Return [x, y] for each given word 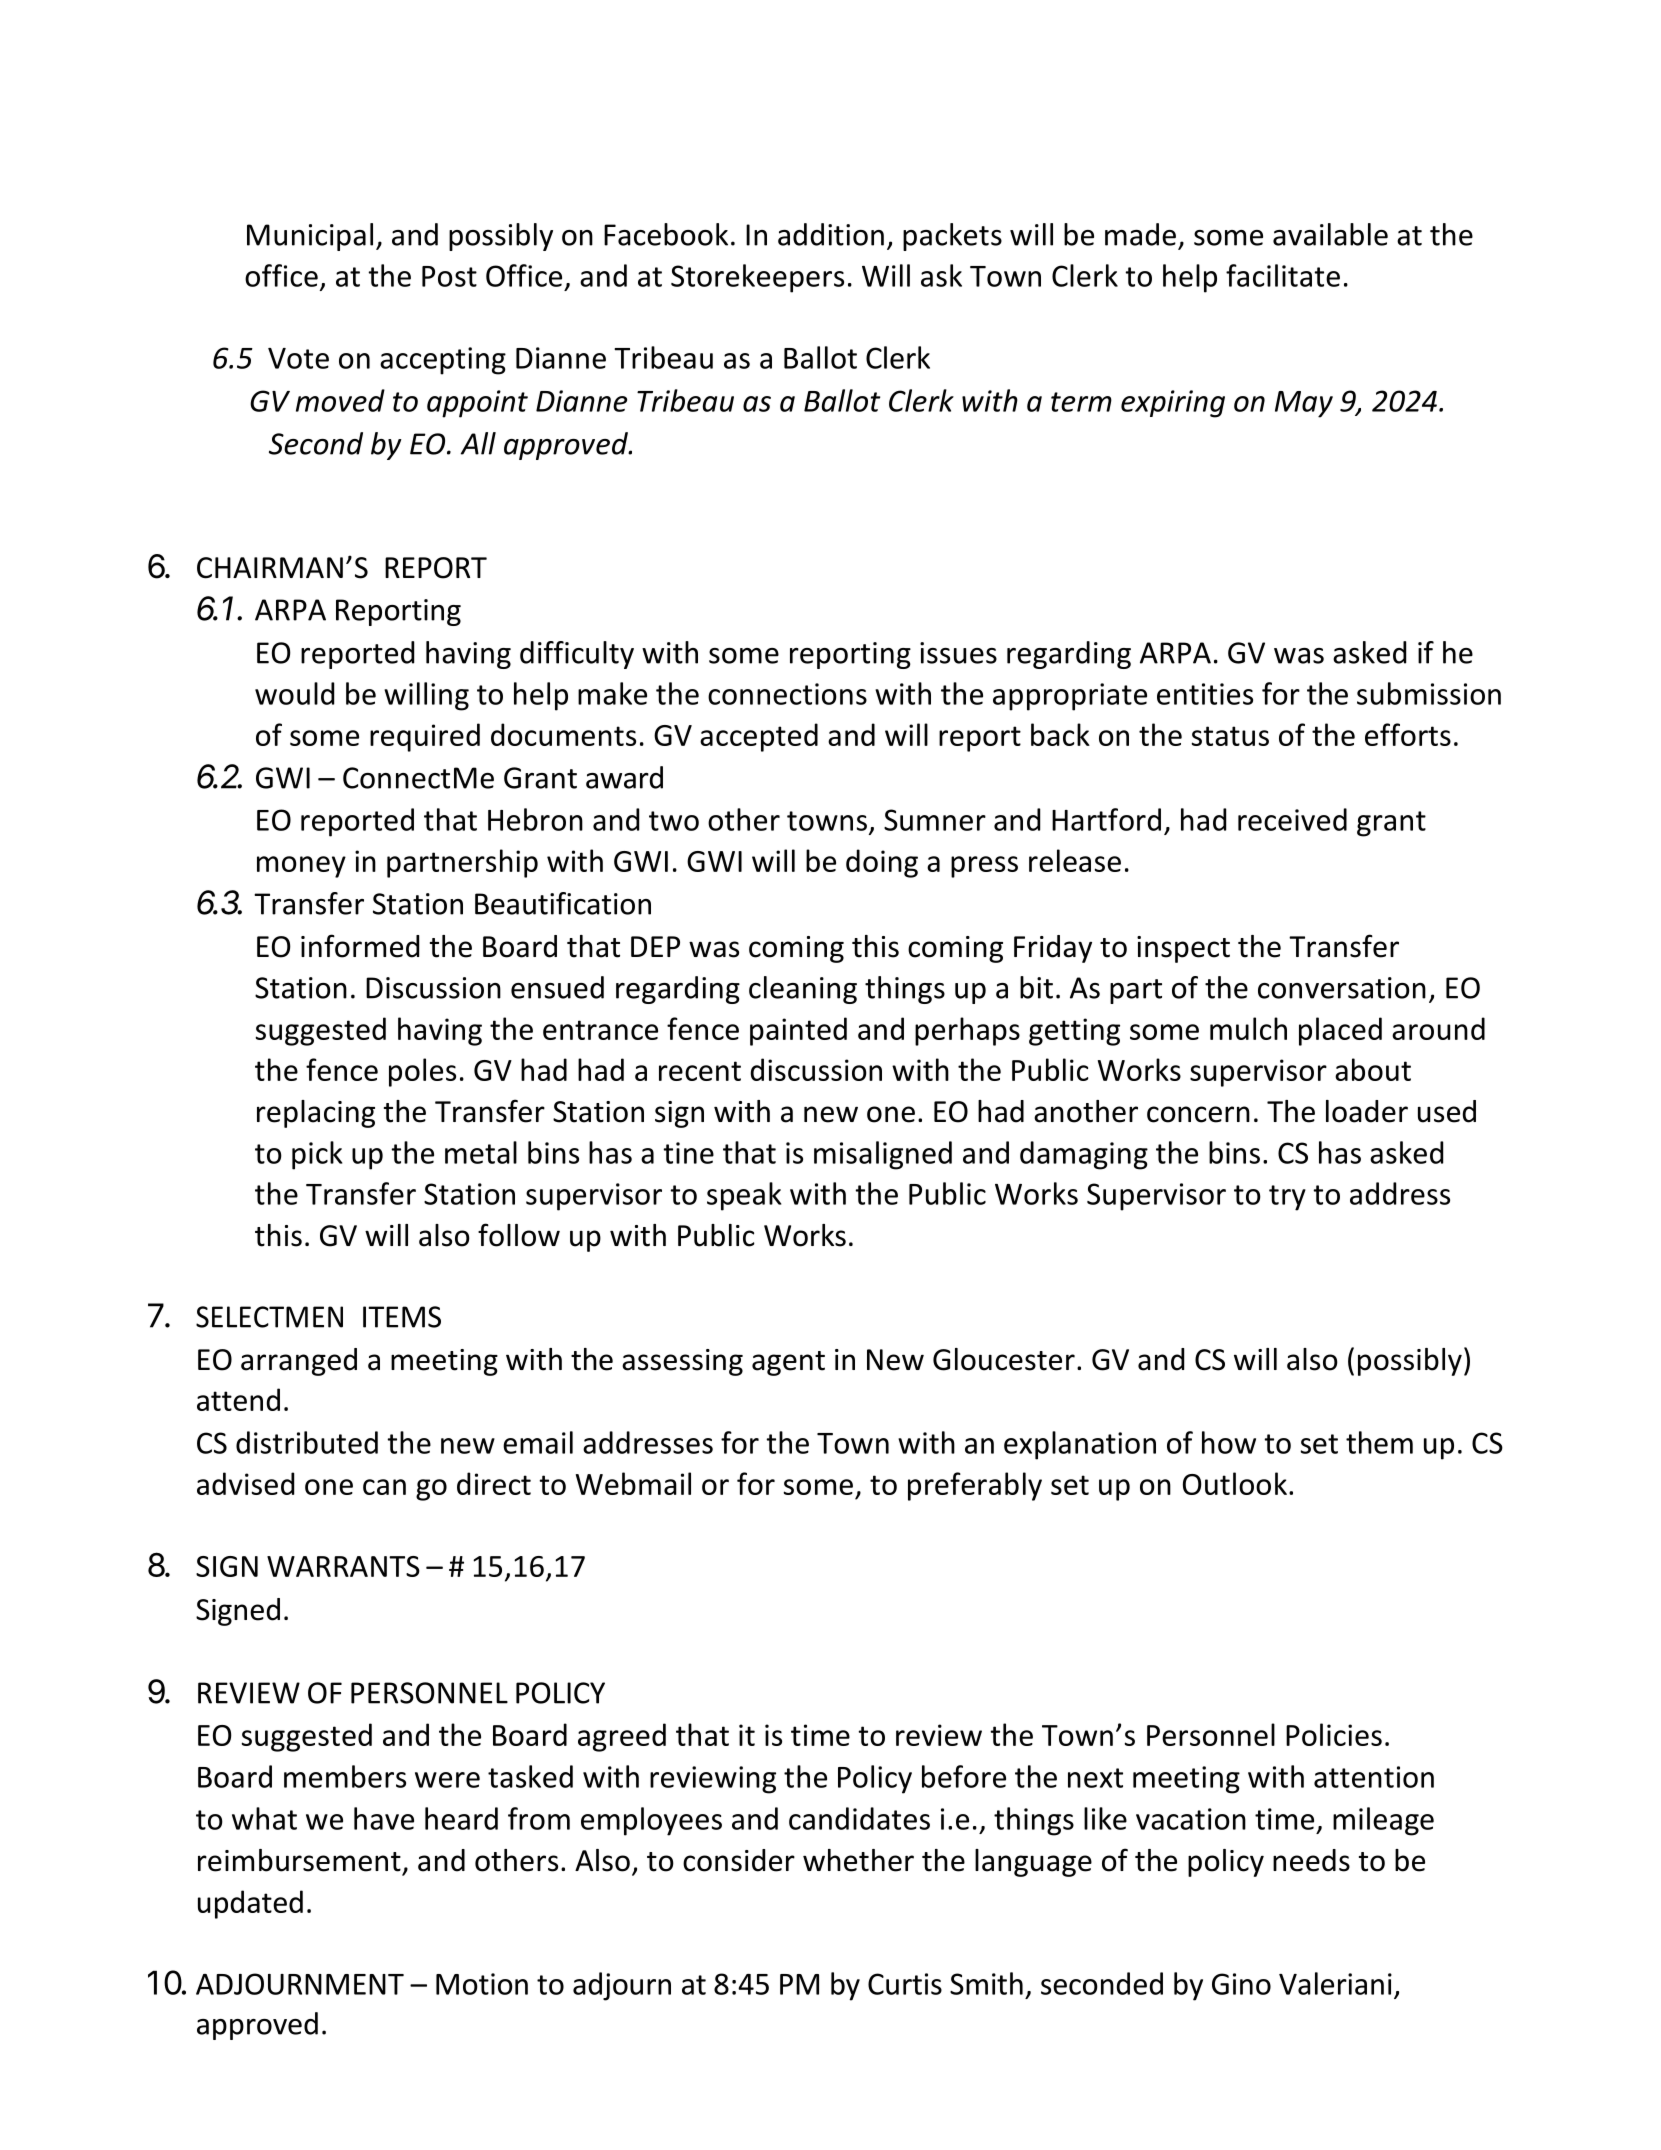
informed [360, 946]
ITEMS [402, 1317]
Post [449, 276]
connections [787, 694]
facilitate [1283, 275]
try [1287, 1198]
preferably [975, 1486]
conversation [1342, 988]
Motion [482, 1984]
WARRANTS [343, 1566]
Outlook [1235, 1483]
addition [831, 234]
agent [788, 1363]
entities [1205, 694]
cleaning [803, 990]
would [294, 693]
